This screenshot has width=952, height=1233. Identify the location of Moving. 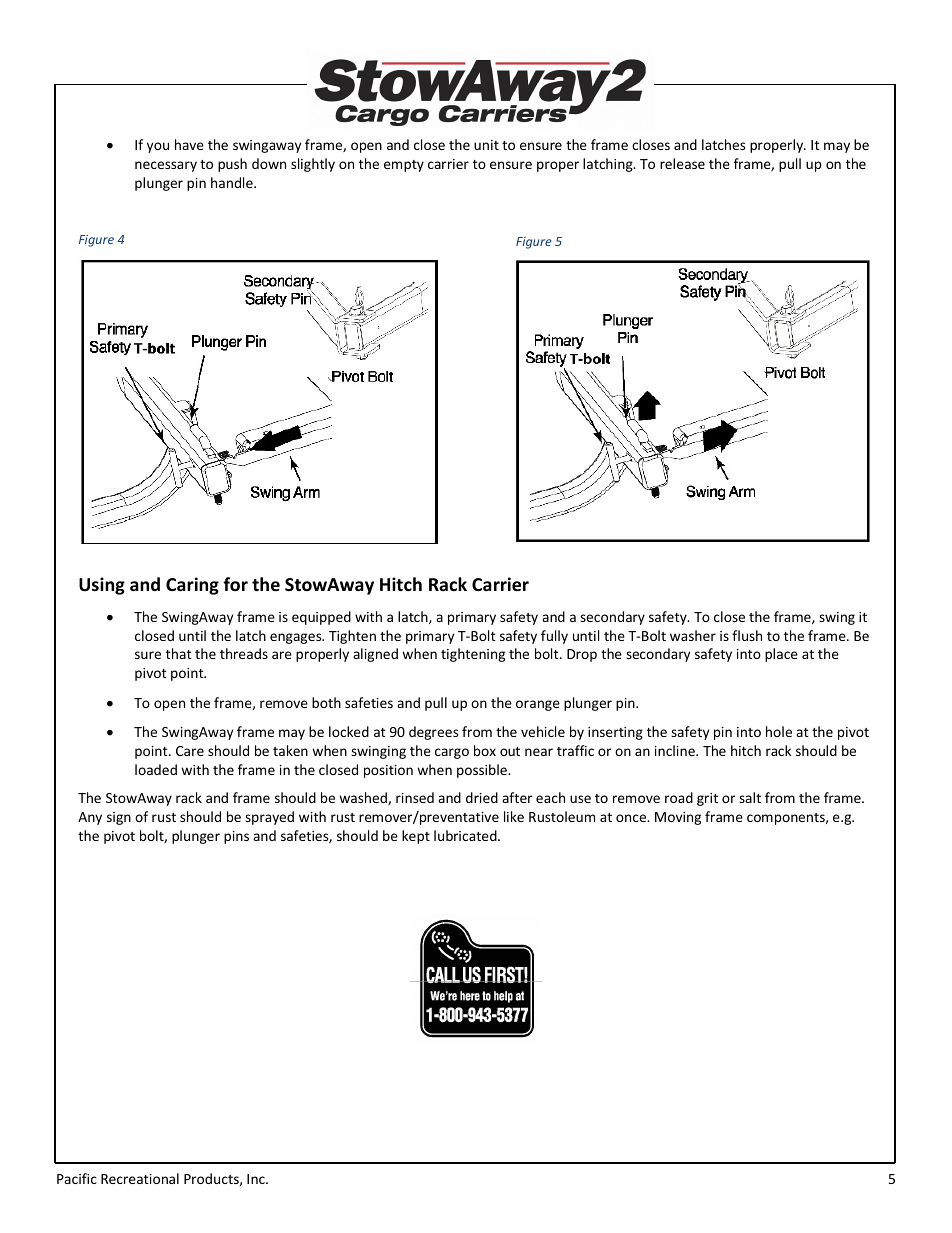
(678, 818).
